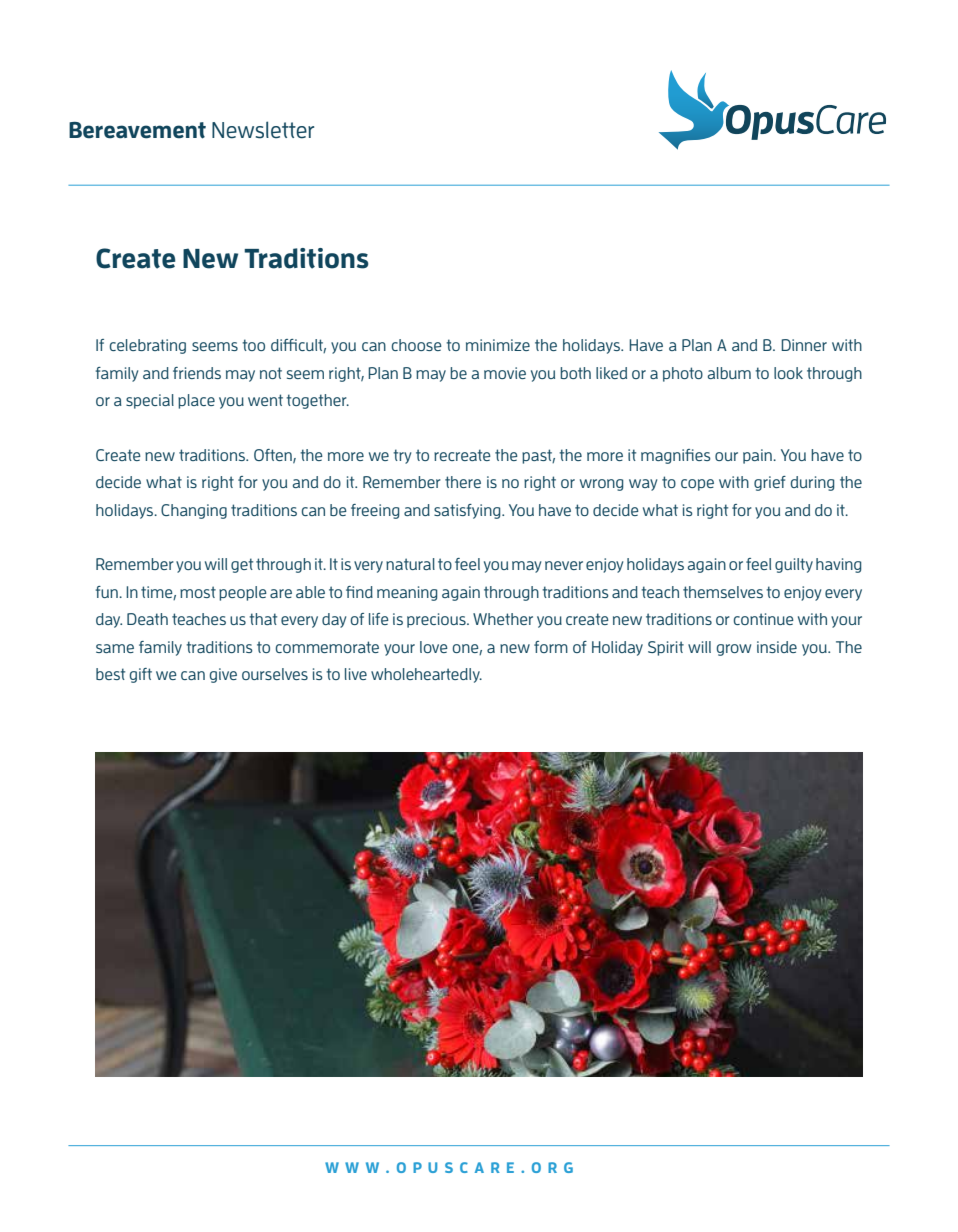  Describe the element at coordinates (263, 130) in the screenshot. I see `Newsletter` at that location.
